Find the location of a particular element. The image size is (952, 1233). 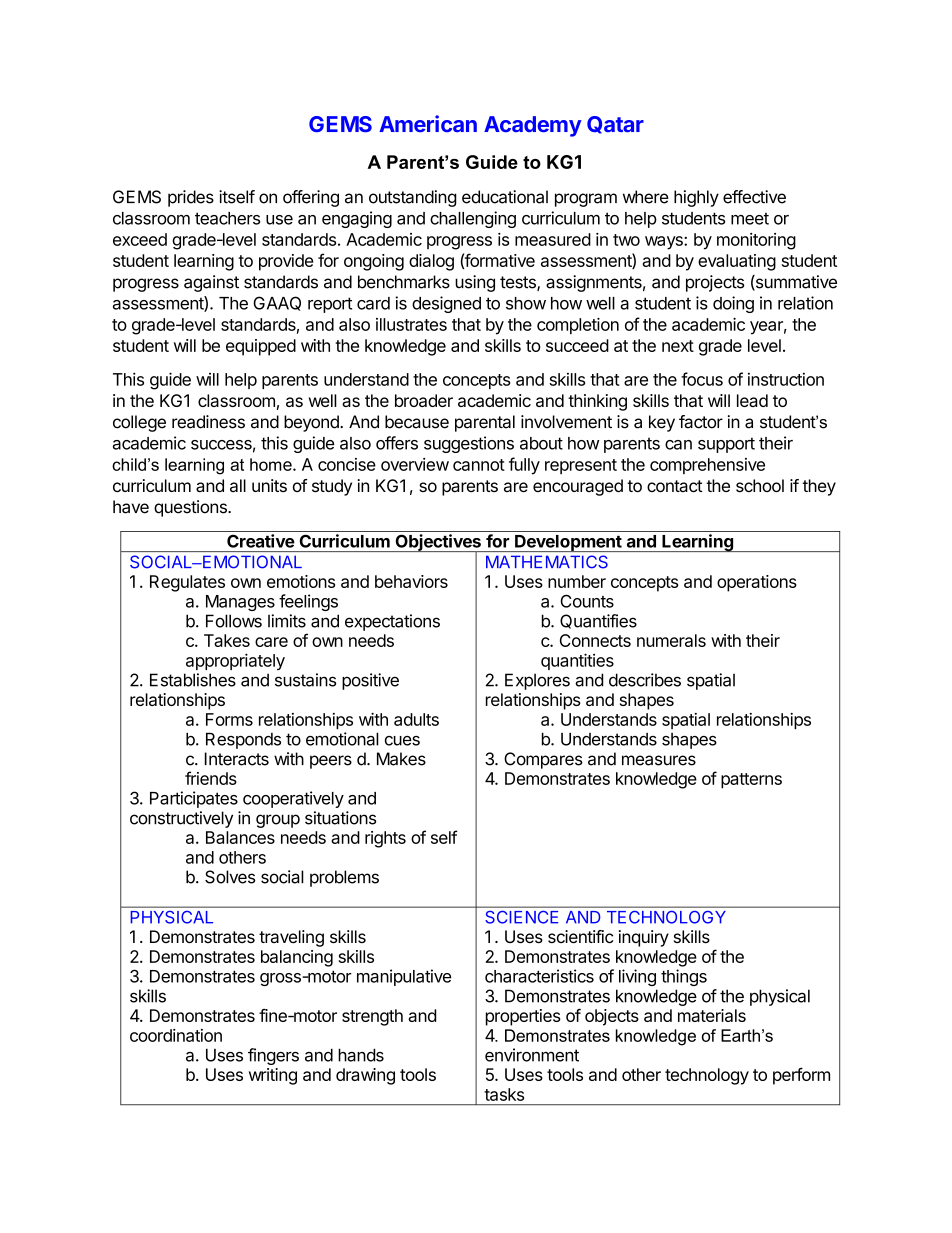

prides is located at coordinates (191, 198).
